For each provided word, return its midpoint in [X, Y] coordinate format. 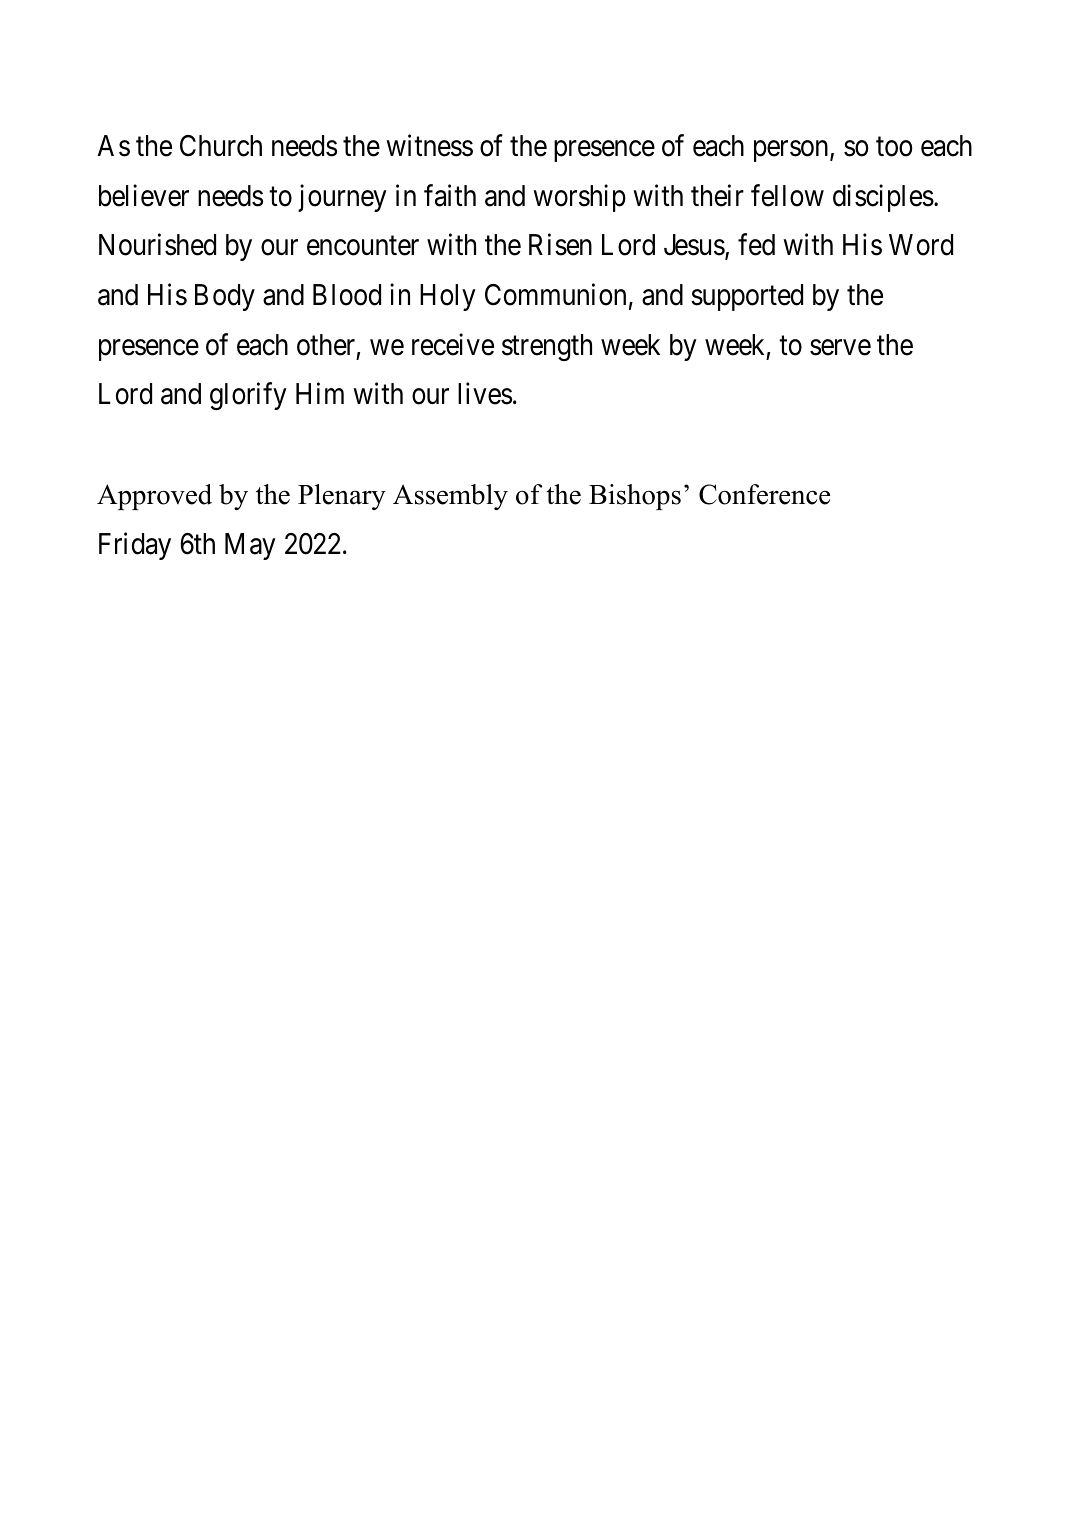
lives [485, 394]
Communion [555, 294]
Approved [154, 497]
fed [756, 245]
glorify [248, 396]
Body [225, 297]
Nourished [157, 245]
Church [221, 146]
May [250, 546]
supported [747, 297]
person [792, 151]
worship [579, 198]
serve [840, 348]
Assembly [450, 497]
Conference [764, 494]
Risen [560, 245]
